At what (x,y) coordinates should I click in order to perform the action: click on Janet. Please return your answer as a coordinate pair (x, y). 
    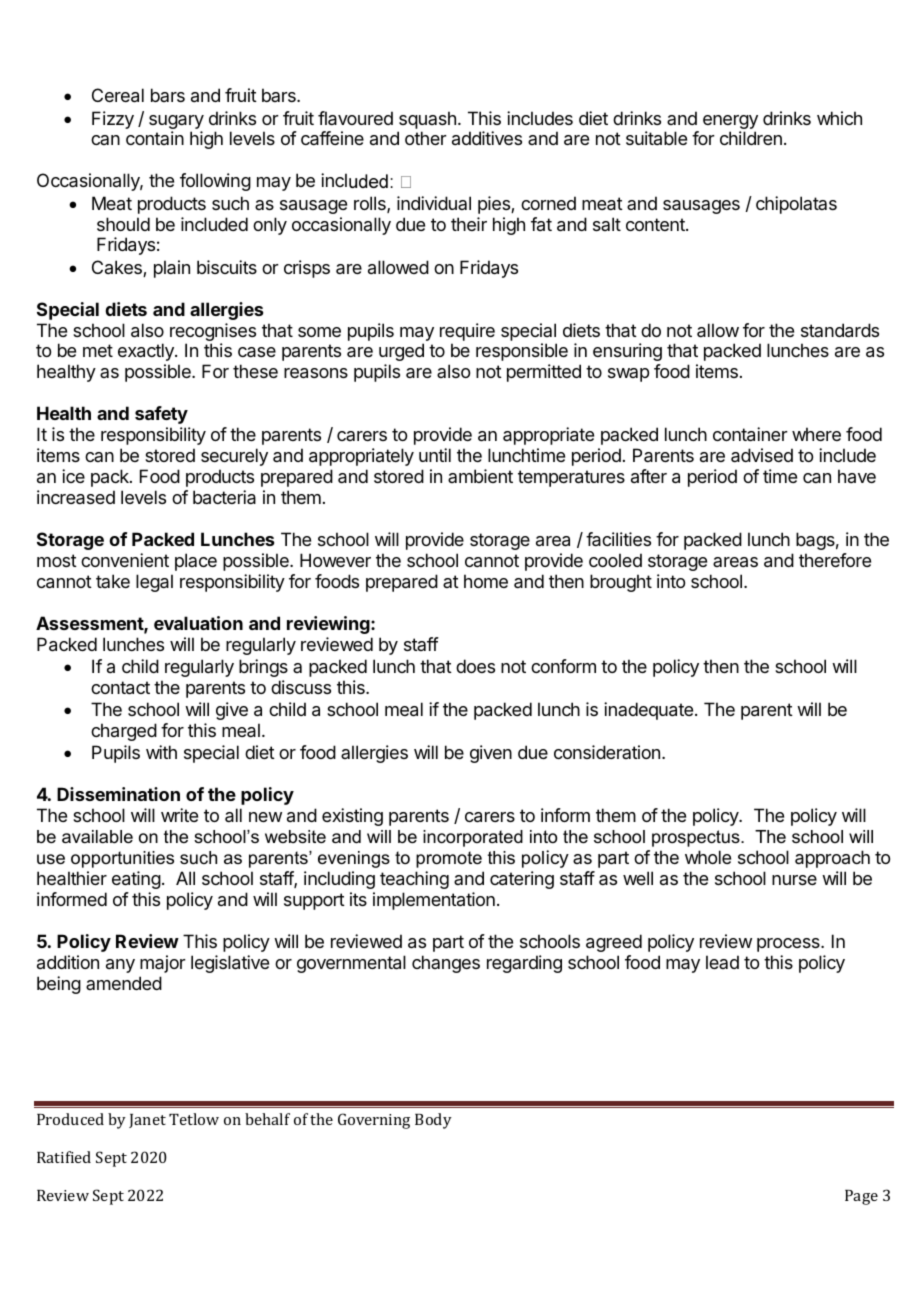
    Looking at the image, I should click on (147, 1121).
